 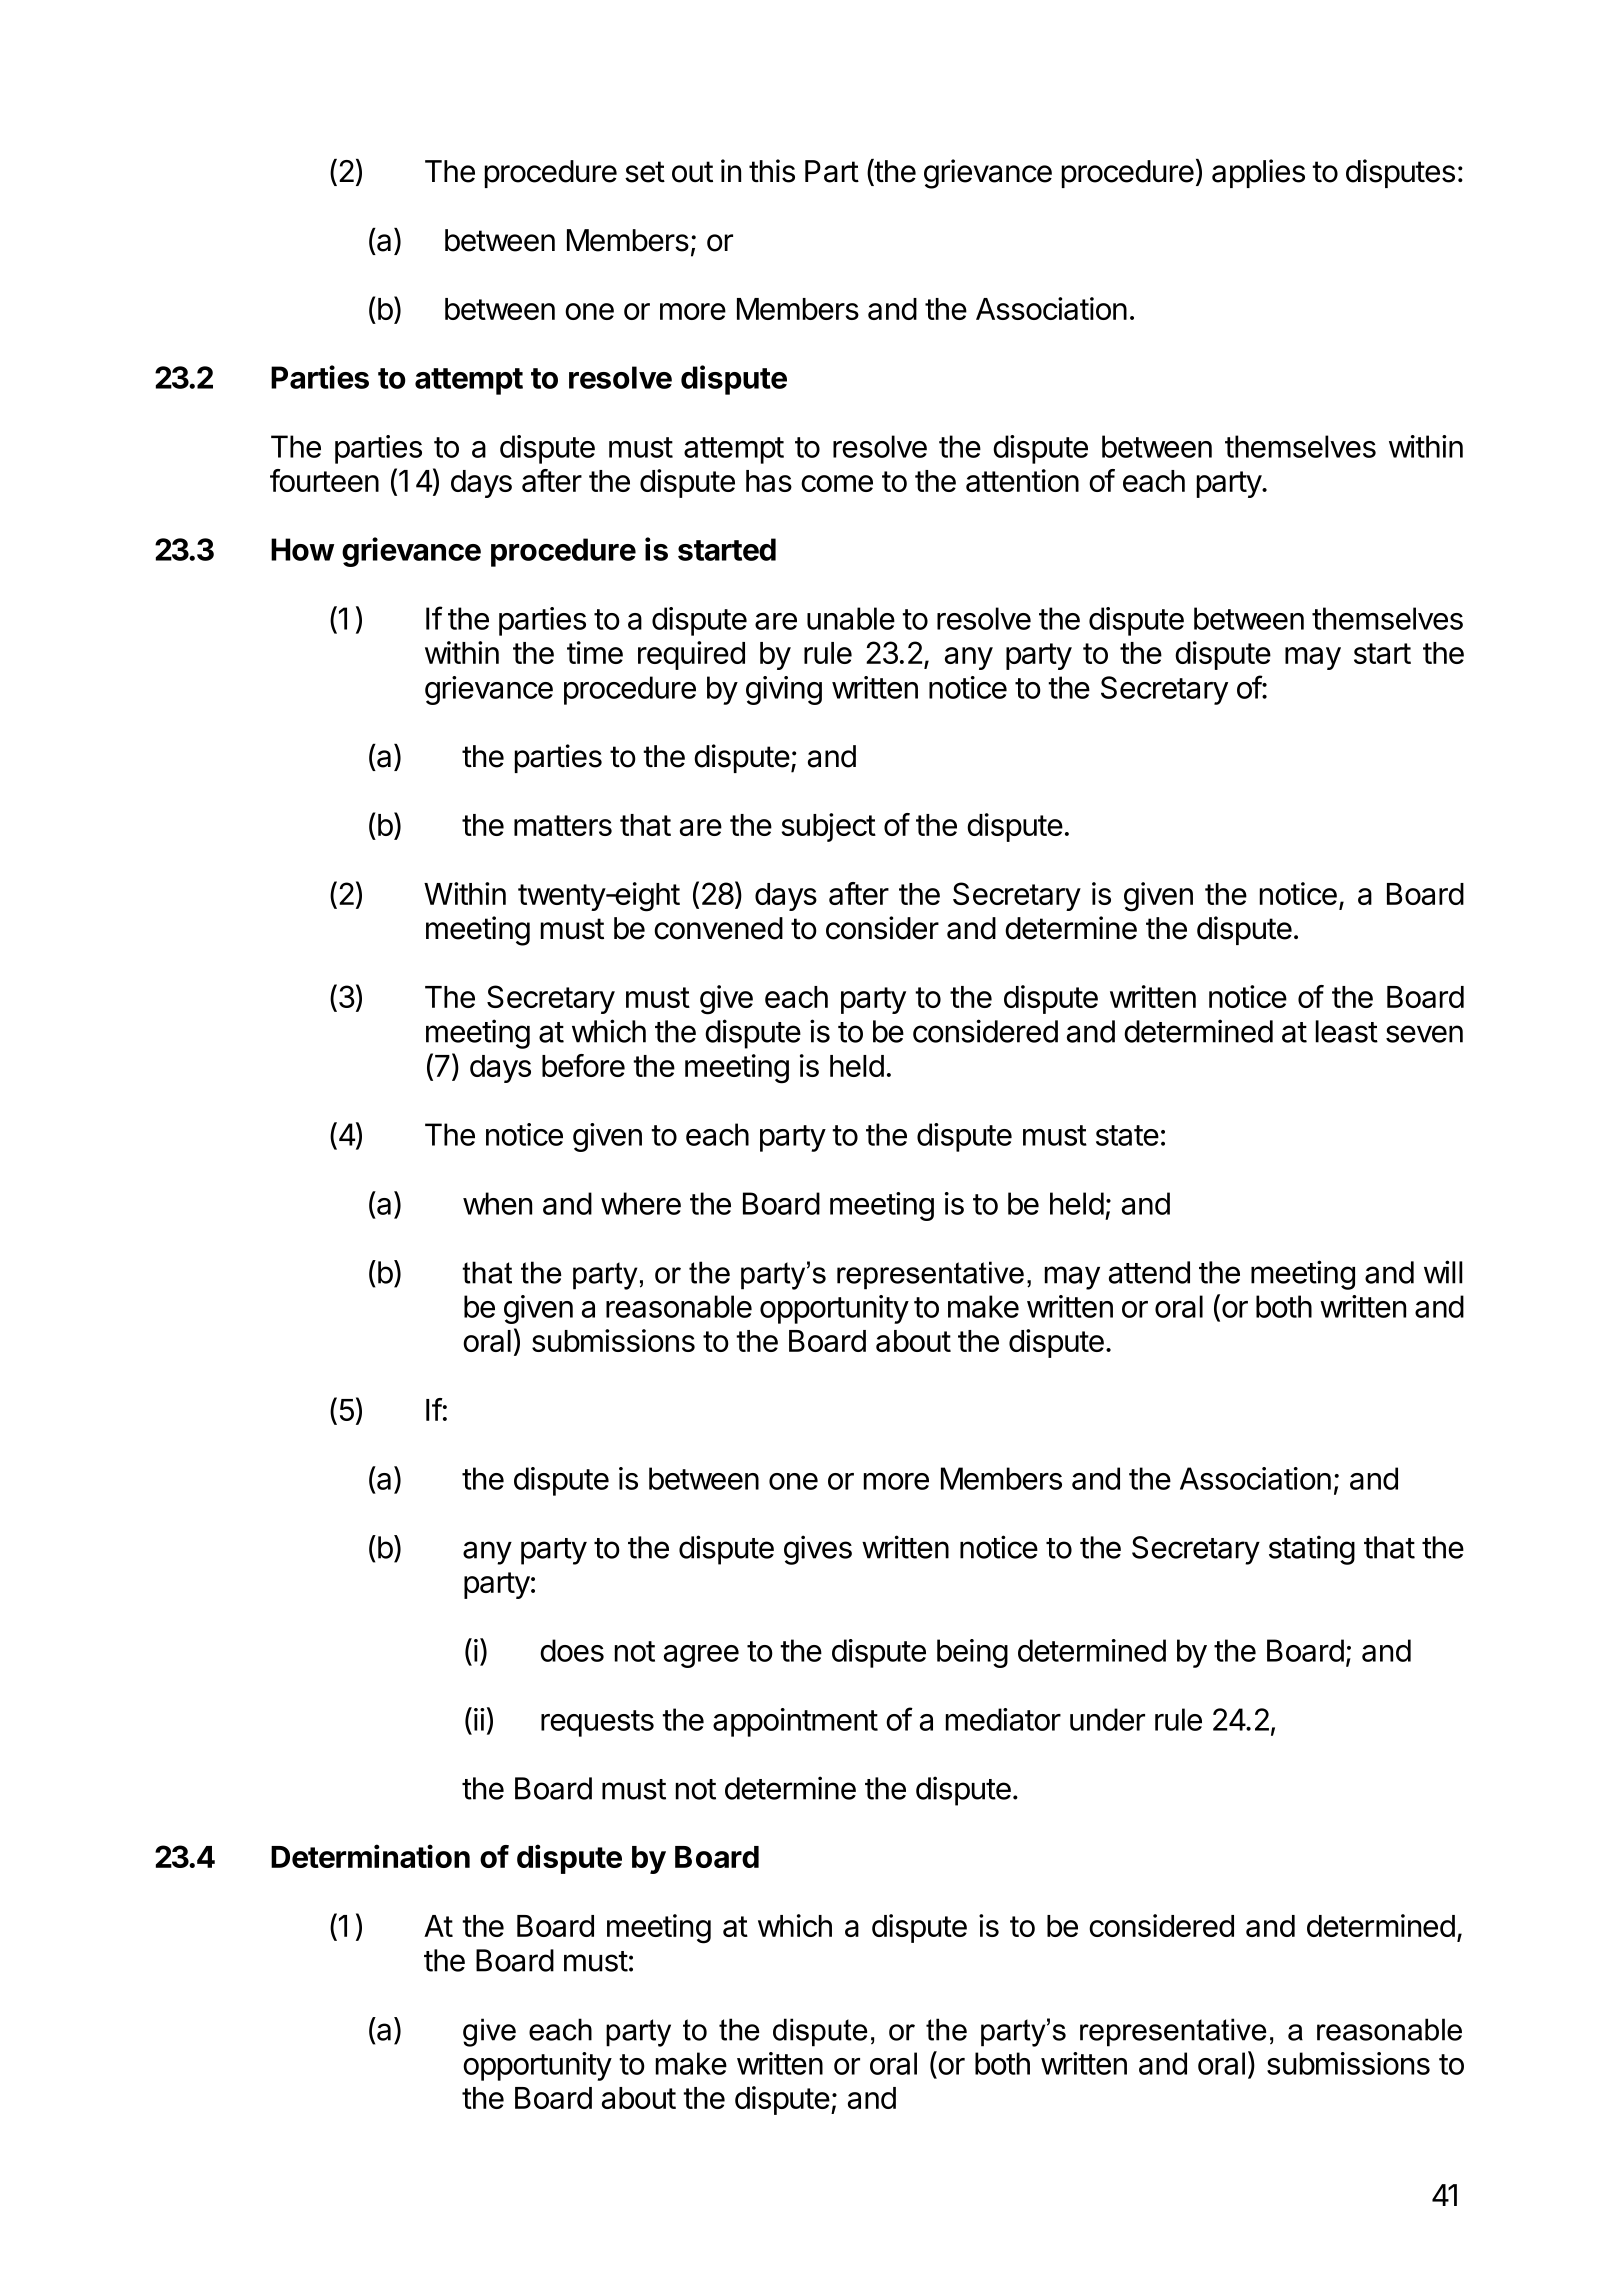 What do you see at coordinates (370, 1856) in the page?
I see `Determination` at bounding box center [370, 1856].
